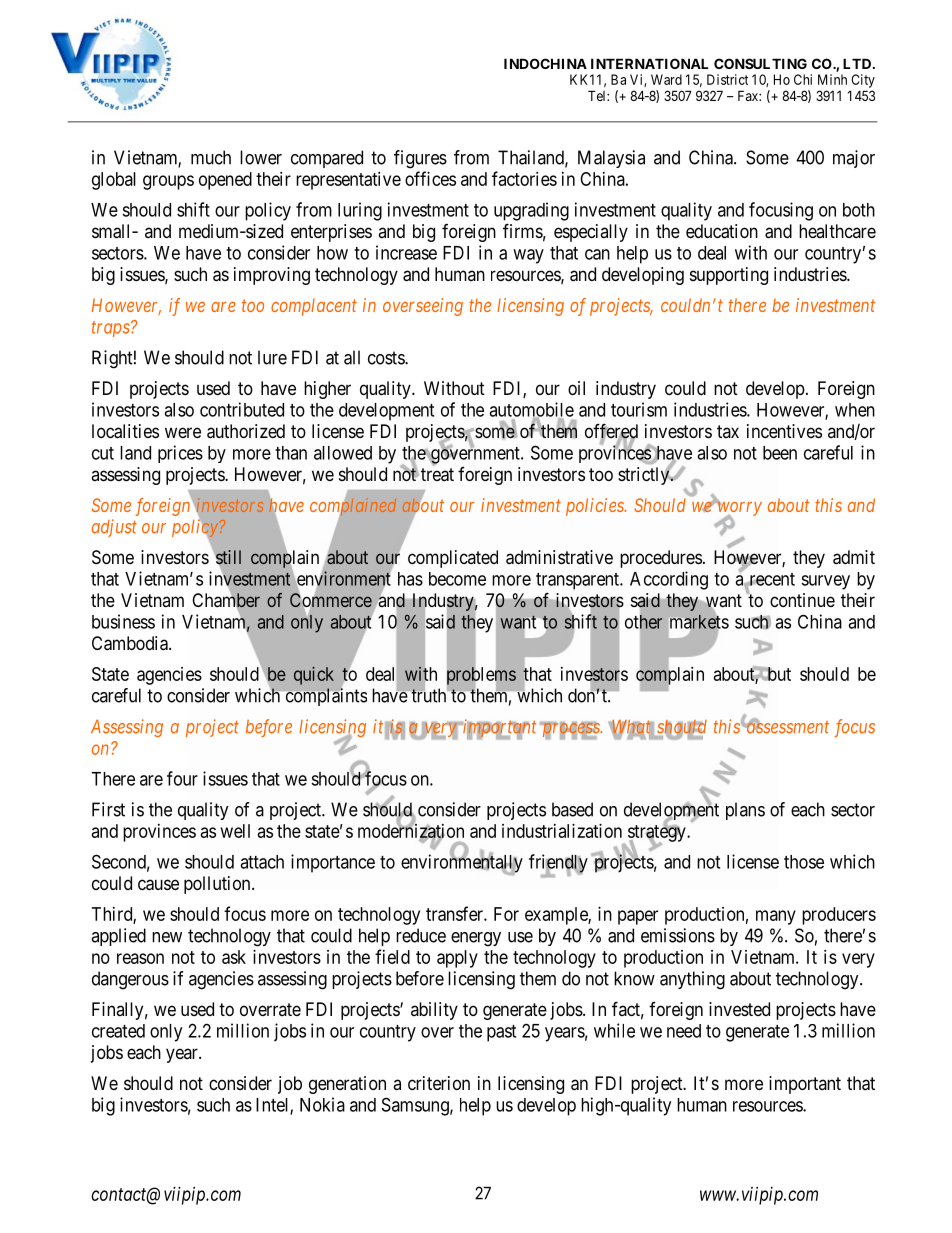 The image size is (952, 1233). What do you see at coordinates (745, 811) in the page?
I see `plans` at bounding box center [745, 811].
